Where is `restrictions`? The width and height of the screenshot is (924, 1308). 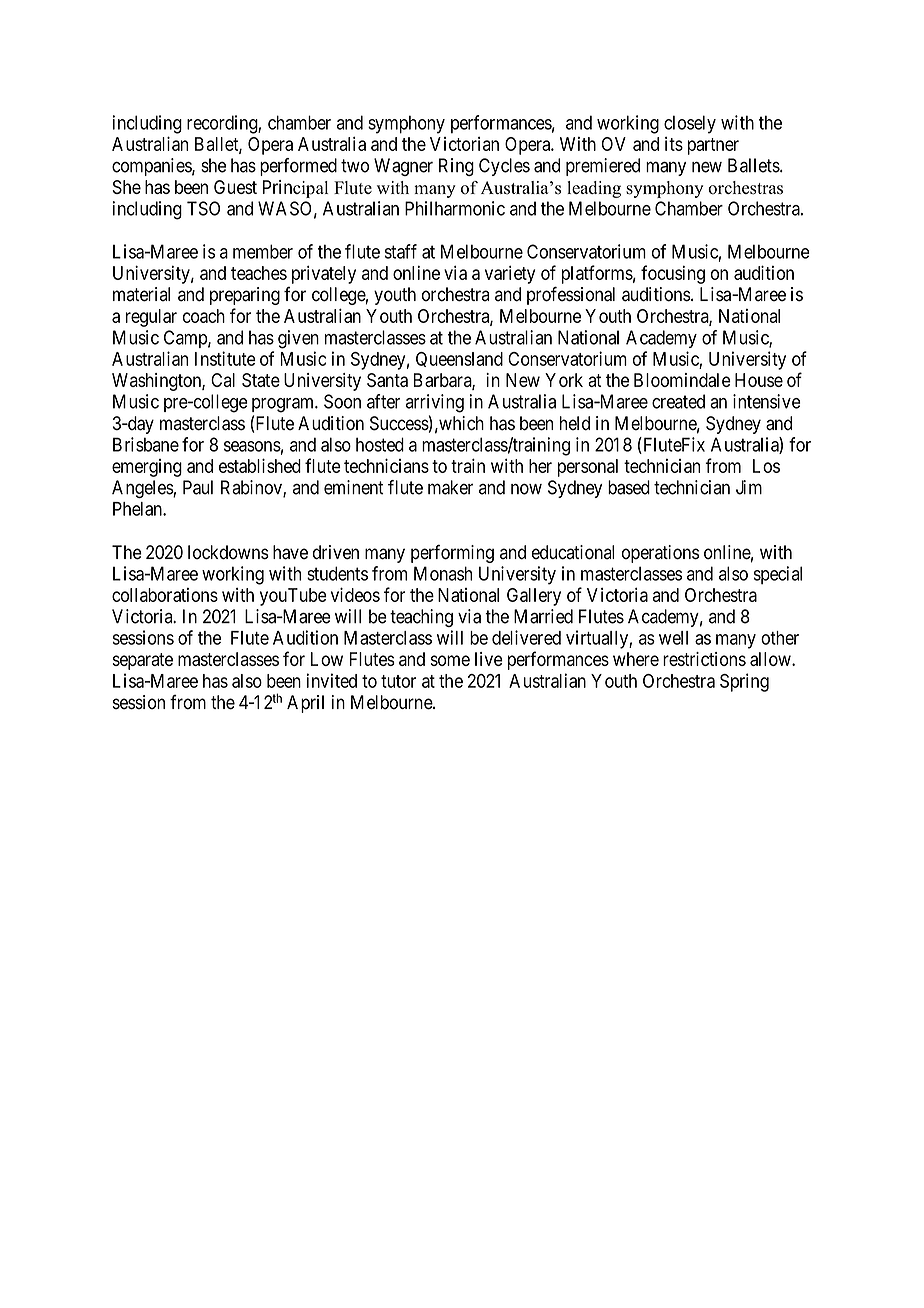
restrictions is located at coordinates (704, 659).
